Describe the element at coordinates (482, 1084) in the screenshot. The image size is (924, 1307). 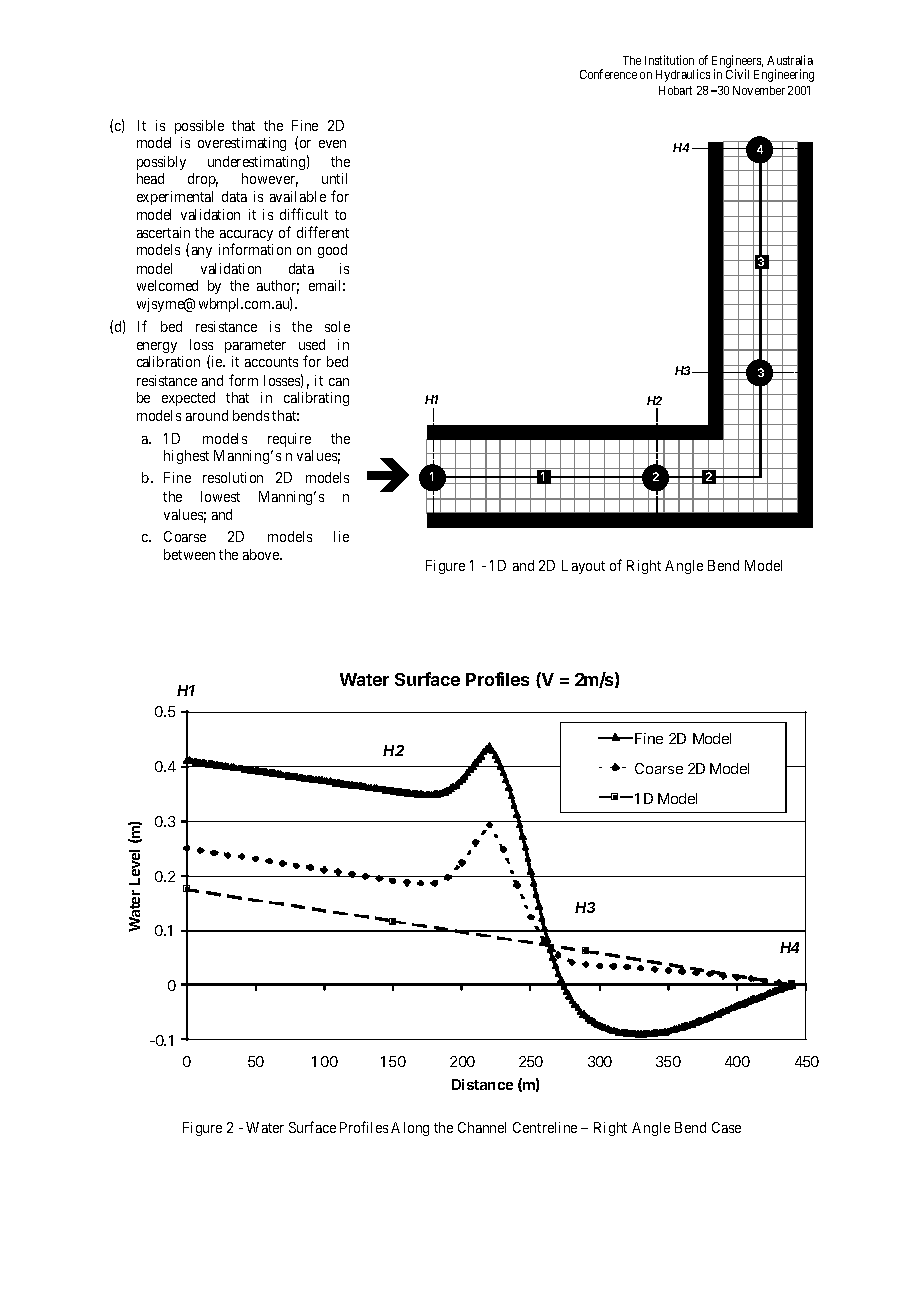
I see `Distance` at that location.
